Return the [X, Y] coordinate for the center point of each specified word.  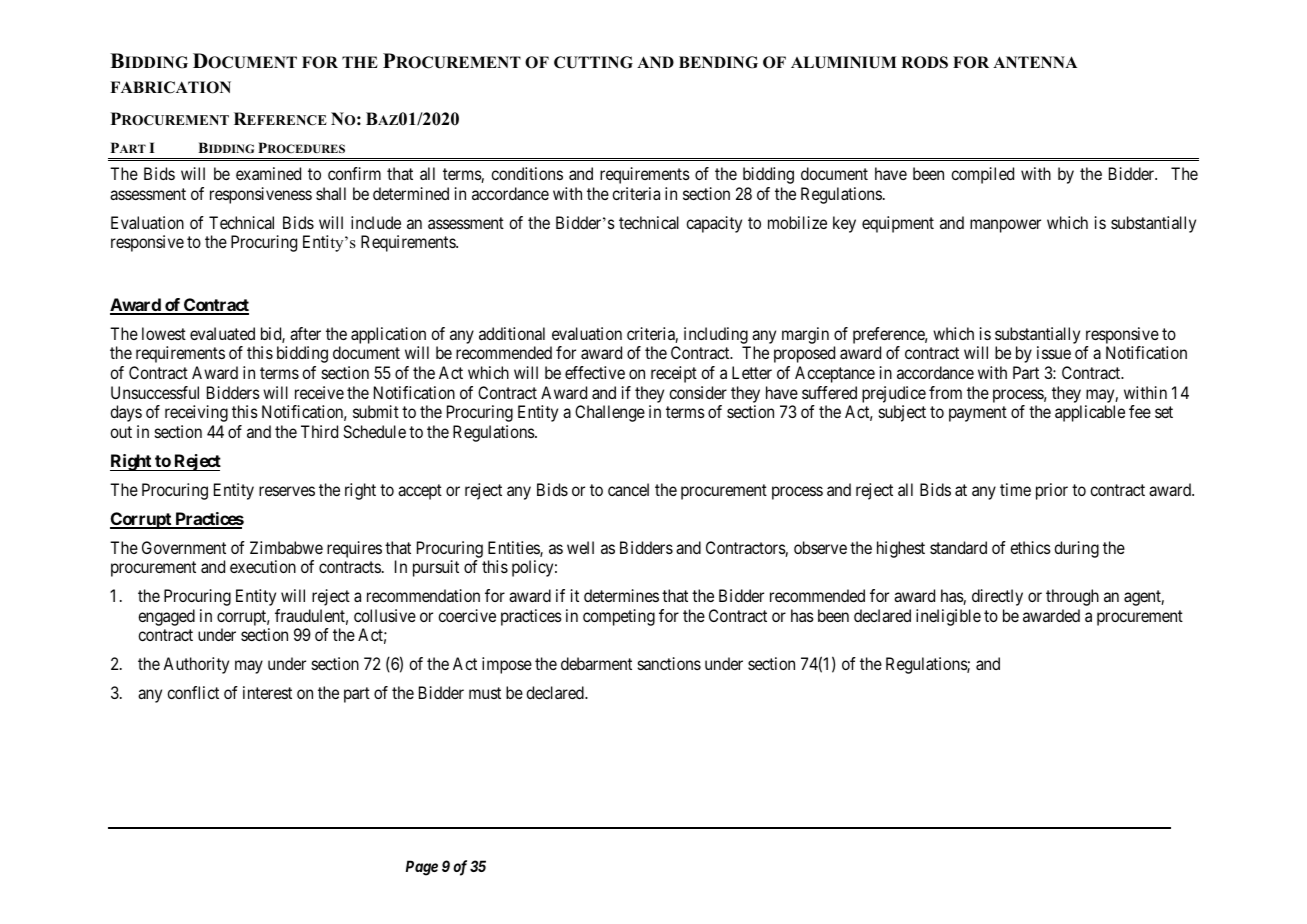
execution [263, 566]
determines [621, 595]
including [716, 335]
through [1072, 597]
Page [422, 868]
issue [1054, 352]
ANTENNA [1035, 62]
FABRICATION [170, 87]
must [485, 693]
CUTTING [593, 62]
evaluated [222, 333]
